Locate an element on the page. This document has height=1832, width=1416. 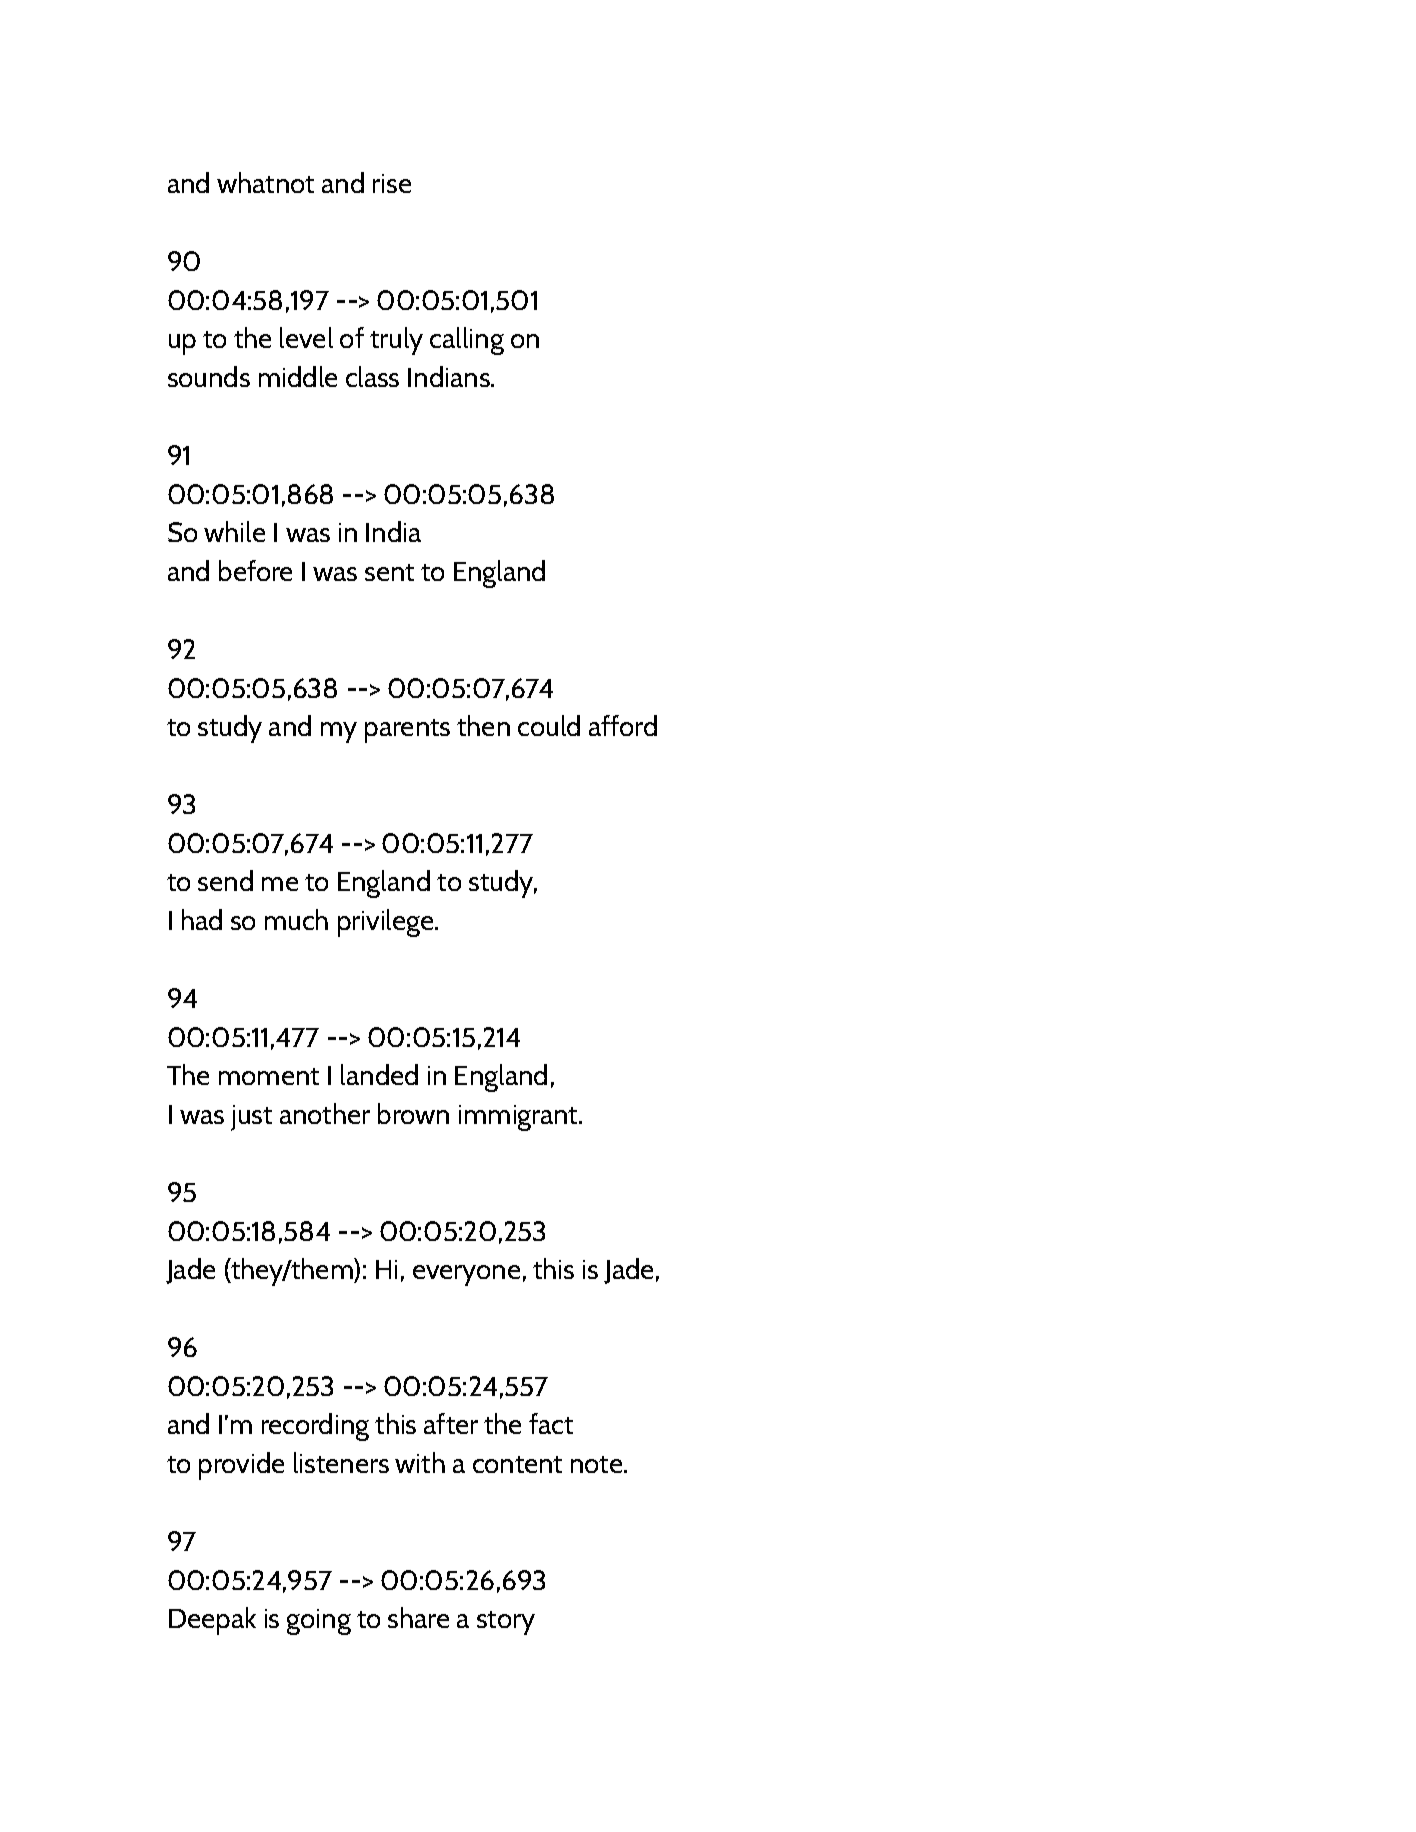
calling is located at coordinates (467, 341).
